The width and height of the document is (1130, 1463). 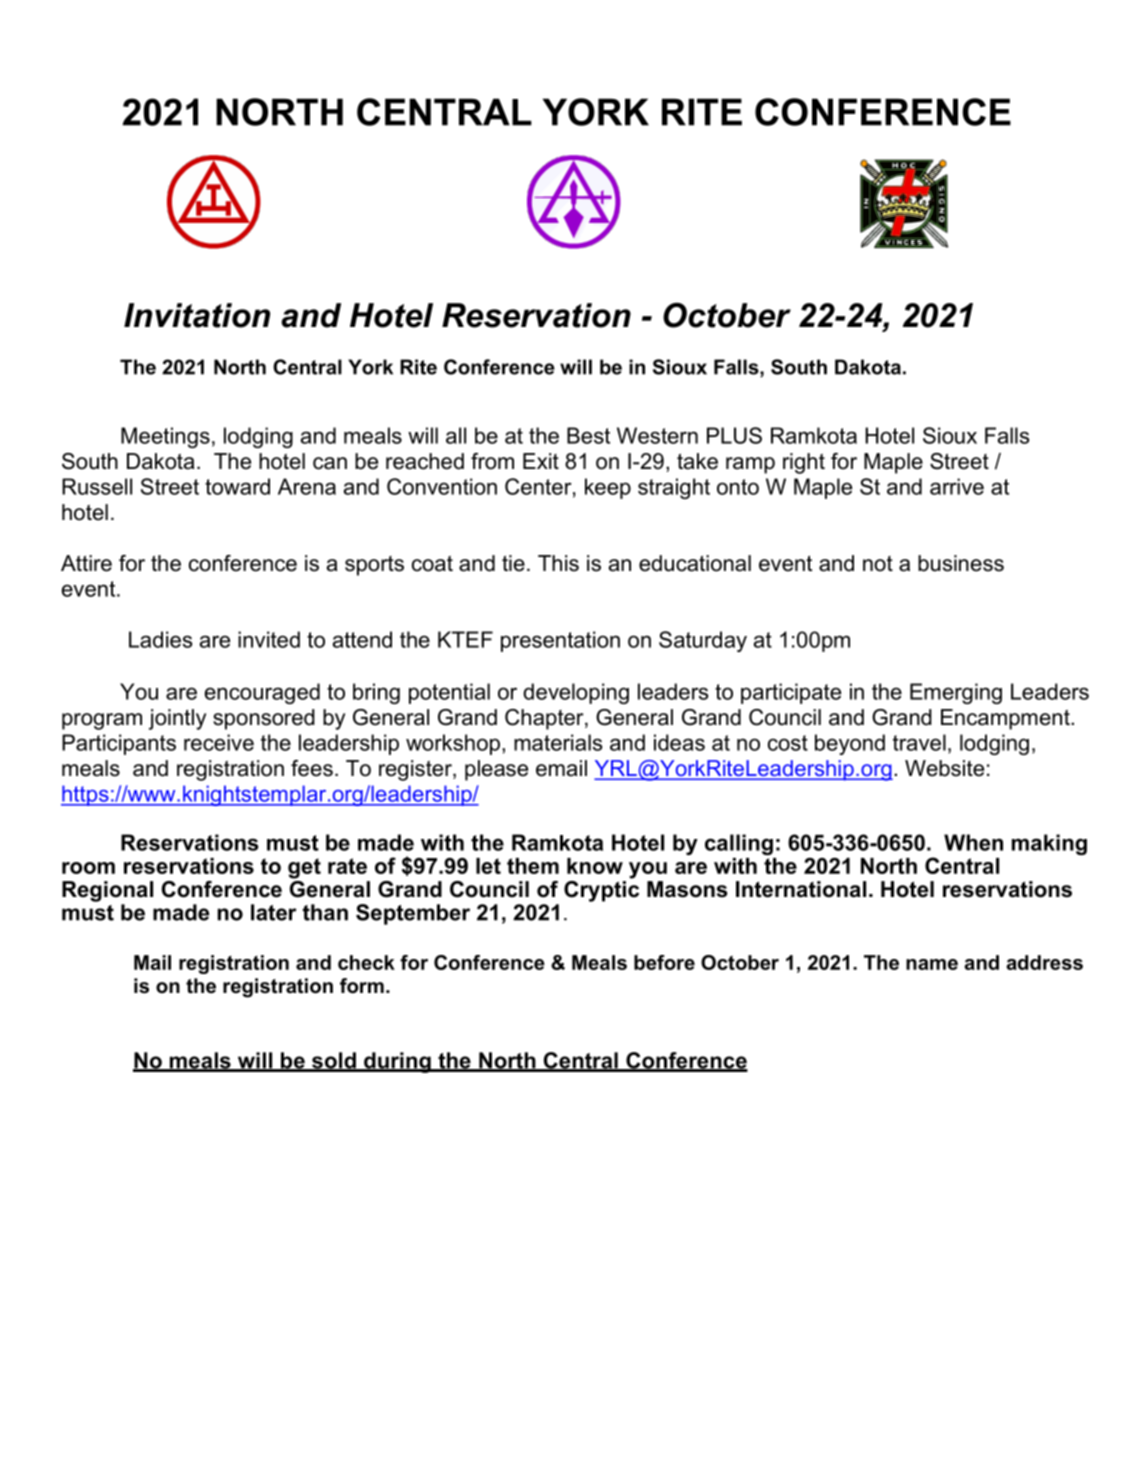 What do you see at coordinates (576, 693) in the document?
I see `developing` at bounding box center [576, 693].
